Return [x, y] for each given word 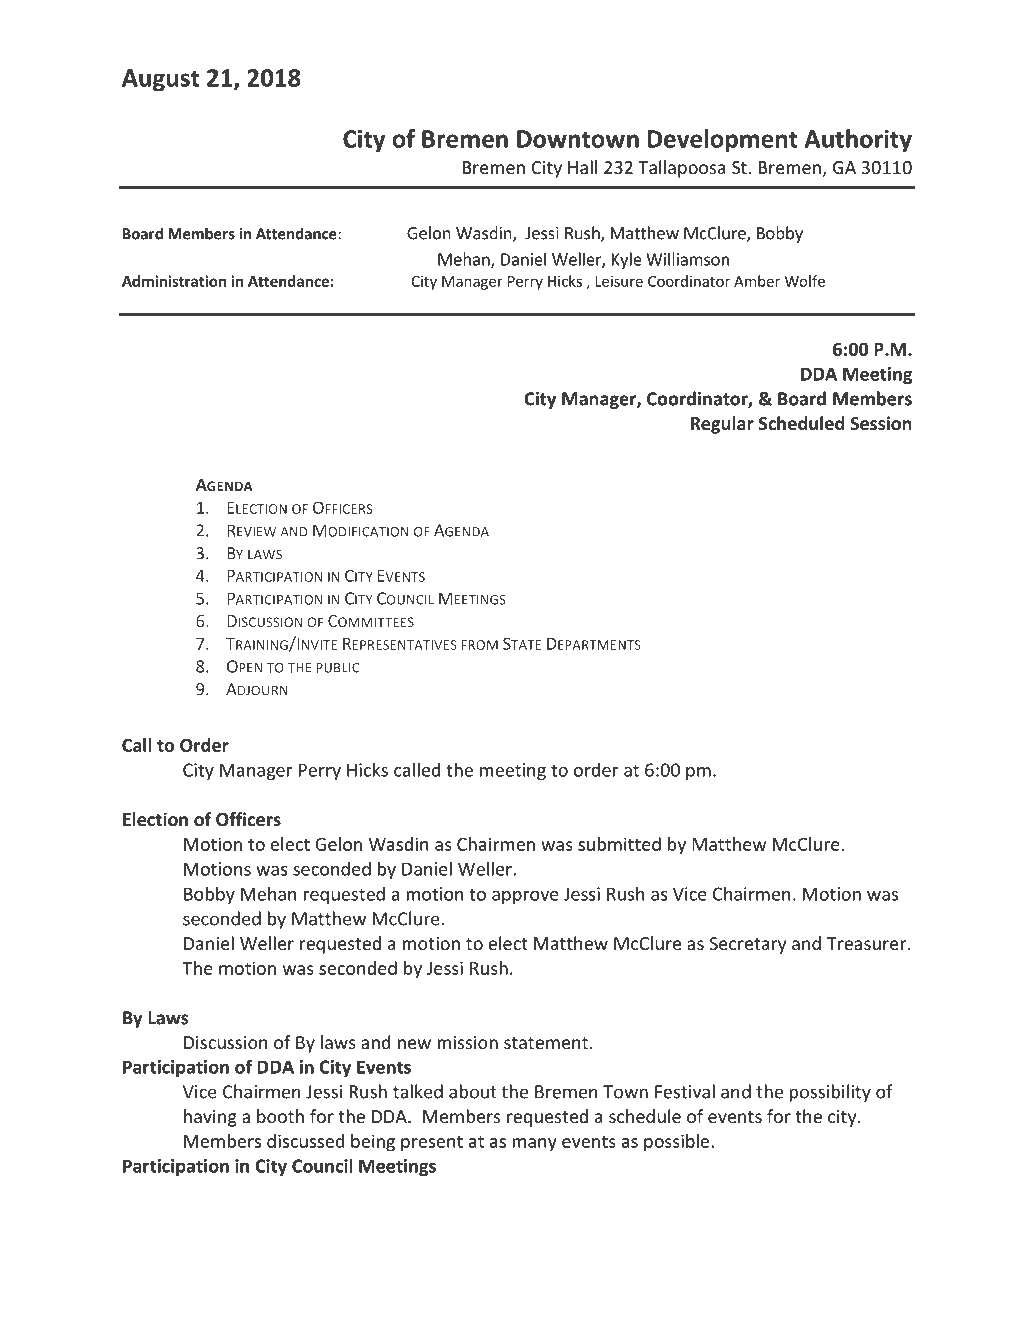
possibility [830, 1093]
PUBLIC [338, 668]
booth [280, 1116]
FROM [480, 645]
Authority [858, 141]
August [160, 80]
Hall [582, 167]
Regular [722, 425]
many [534, 1145]
